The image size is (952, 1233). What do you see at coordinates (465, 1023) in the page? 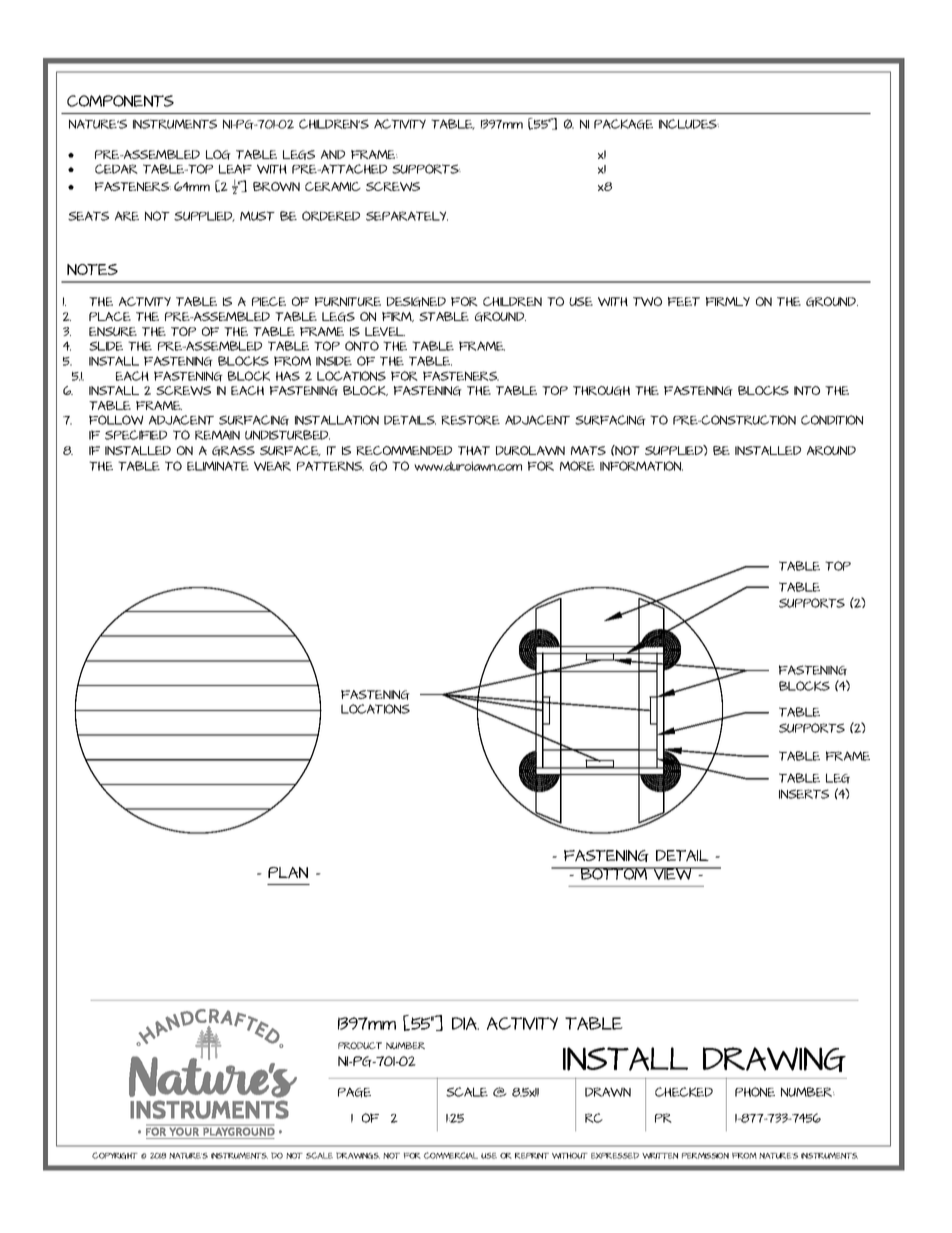
I see `DIA` at bounding box center [465, 1023].
